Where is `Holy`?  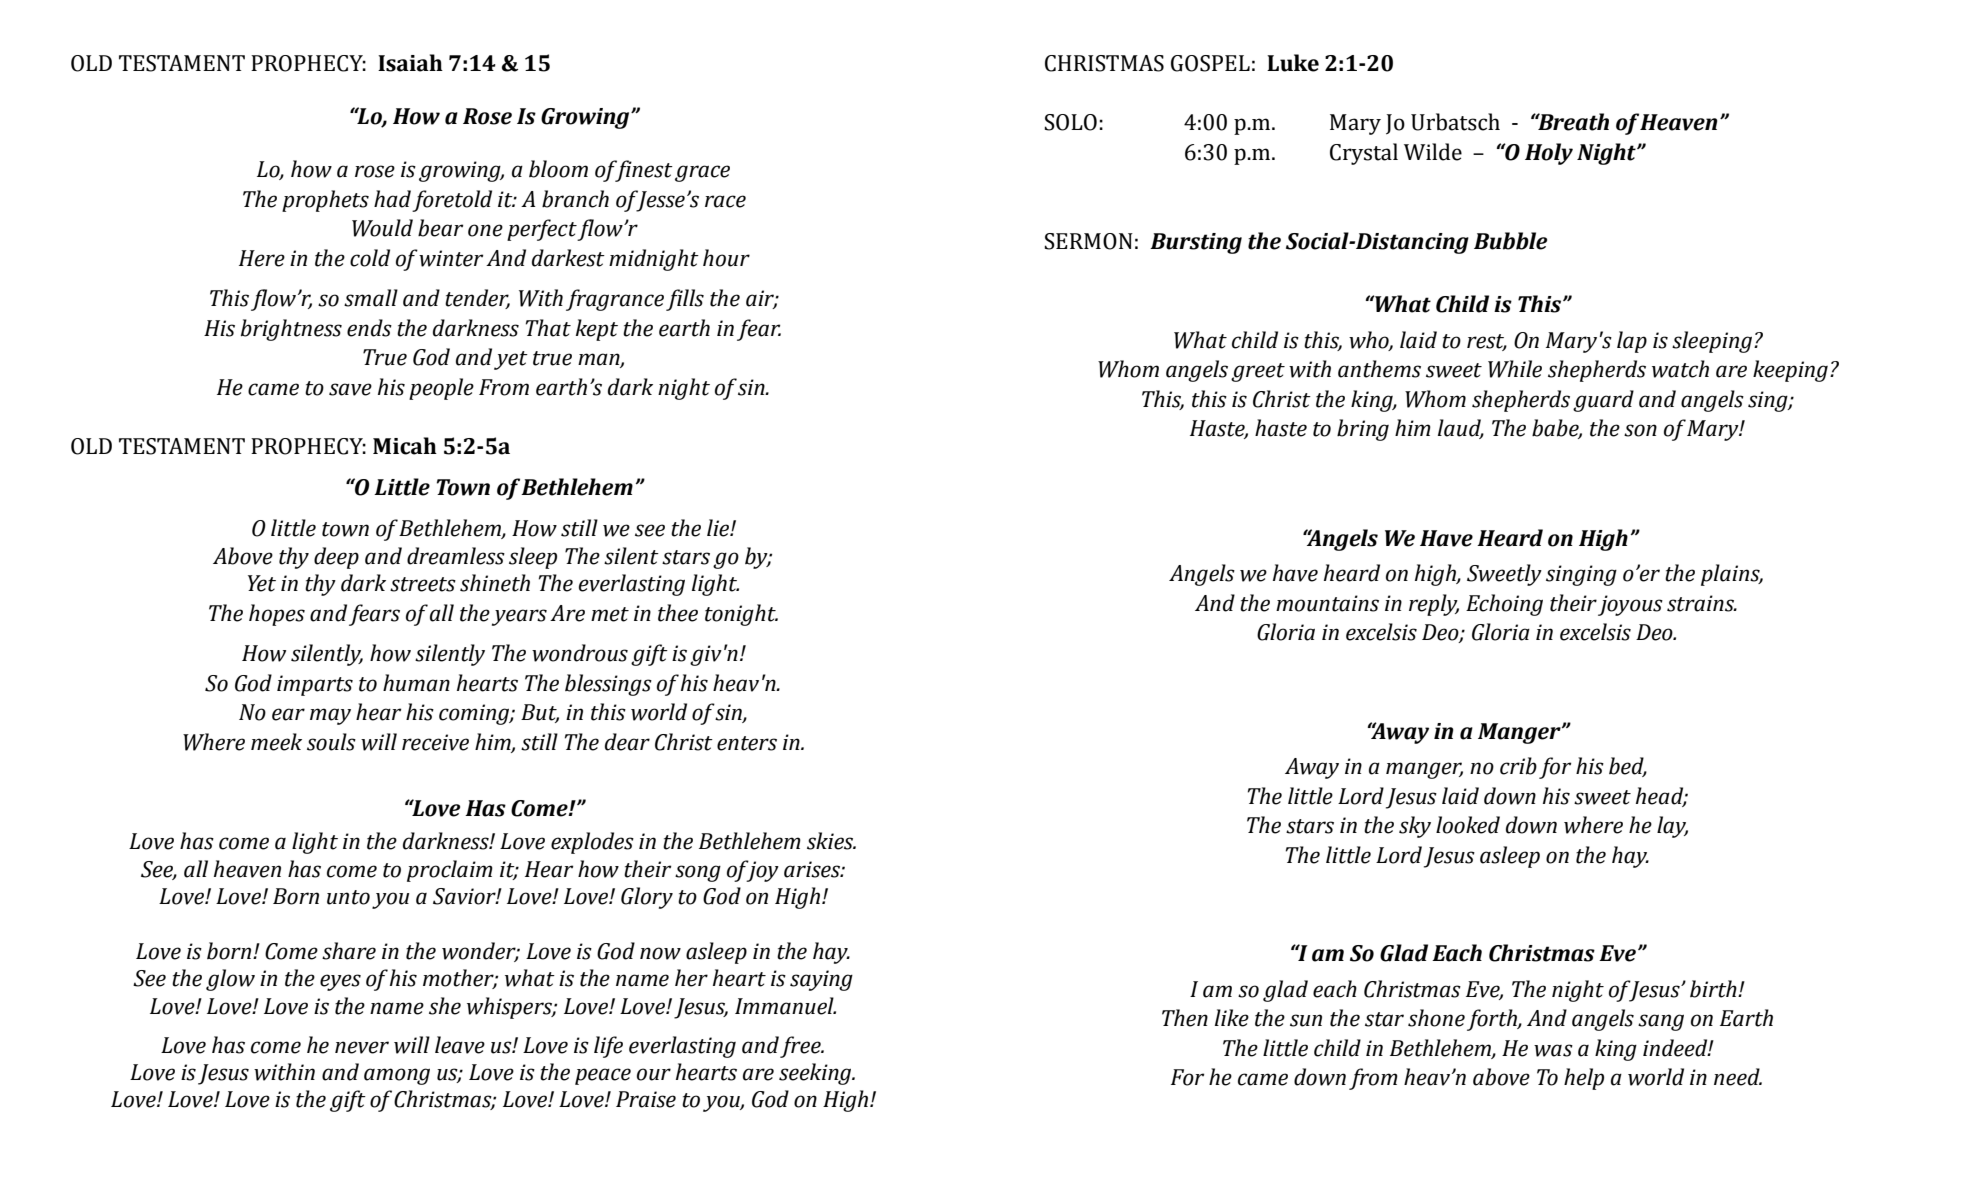 Holy is located at coordinates (1549, 154).
